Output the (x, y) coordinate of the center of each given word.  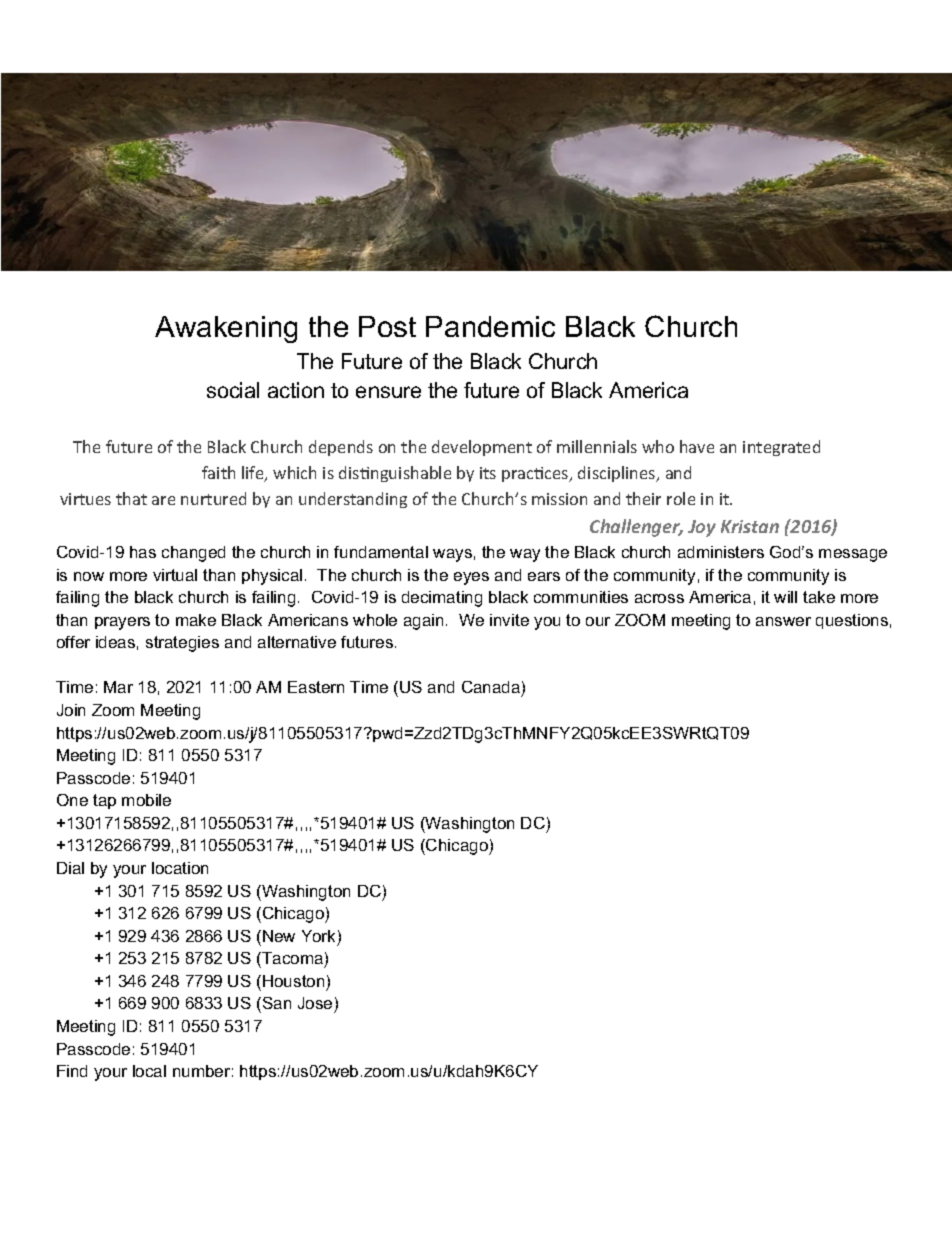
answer (783, 621)
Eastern (316, 687)
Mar (118, 687)
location (180, 868)
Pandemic (490, 326)
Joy (702, 528)
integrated (781, 448)
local (149, 1071)
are (163, 500)
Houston (293, 981)
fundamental (381, 552)
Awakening (226, 329)
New (279, 936)
